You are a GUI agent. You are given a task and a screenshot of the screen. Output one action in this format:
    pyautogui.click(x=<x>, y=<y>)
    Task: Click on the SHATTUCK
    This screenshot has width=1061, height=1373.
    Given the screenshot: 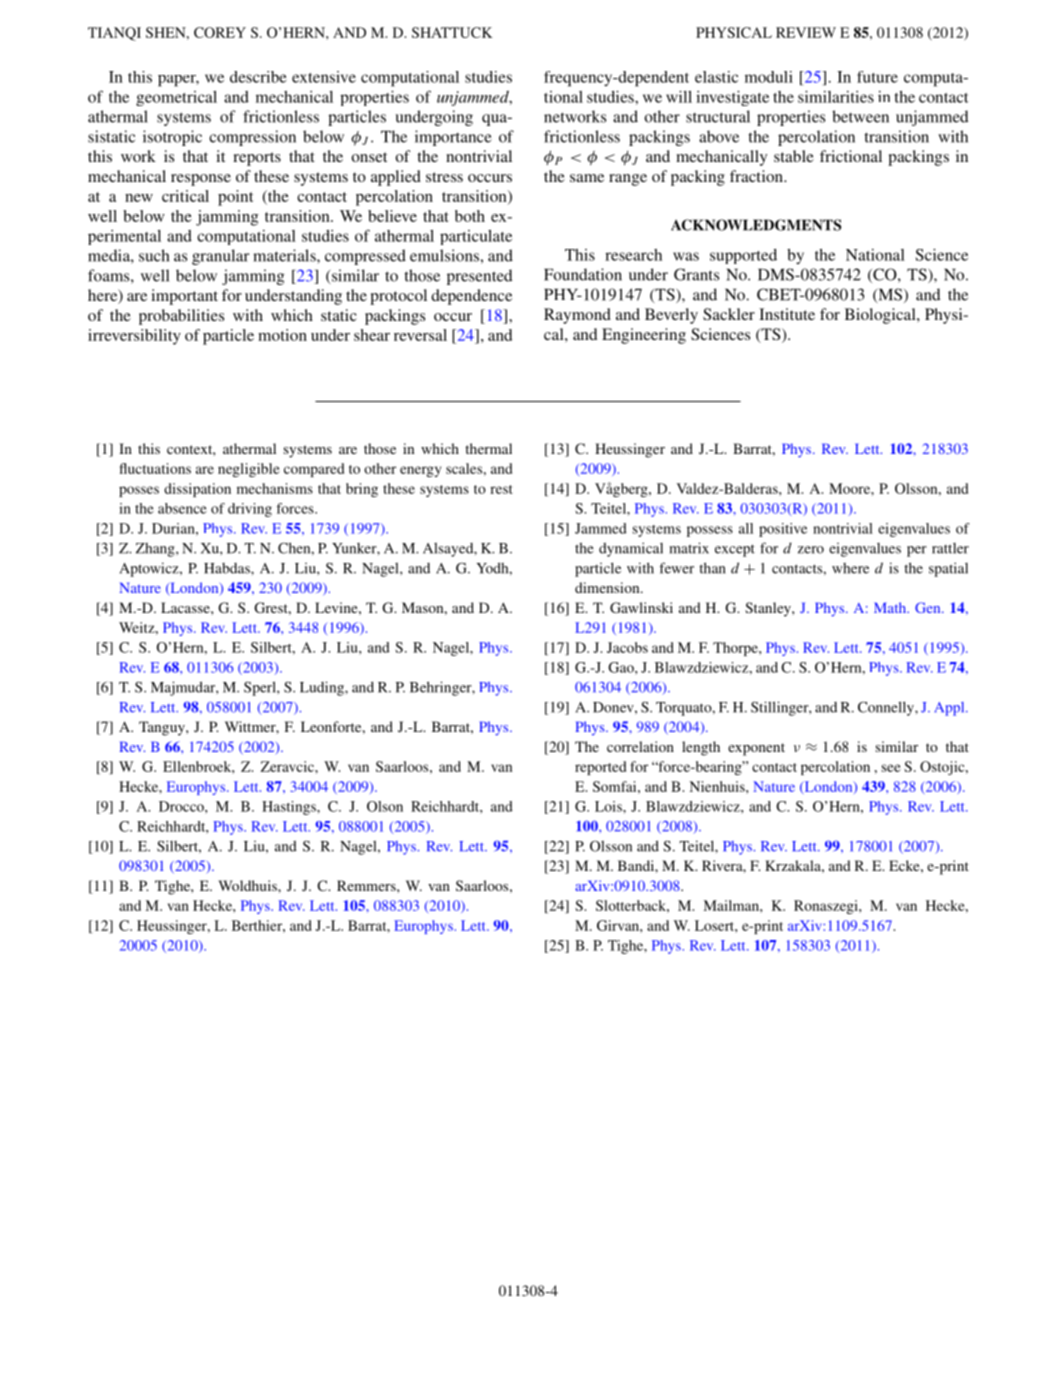 What is the action you would take?
    pyautogui.click(x=452, y=32)
